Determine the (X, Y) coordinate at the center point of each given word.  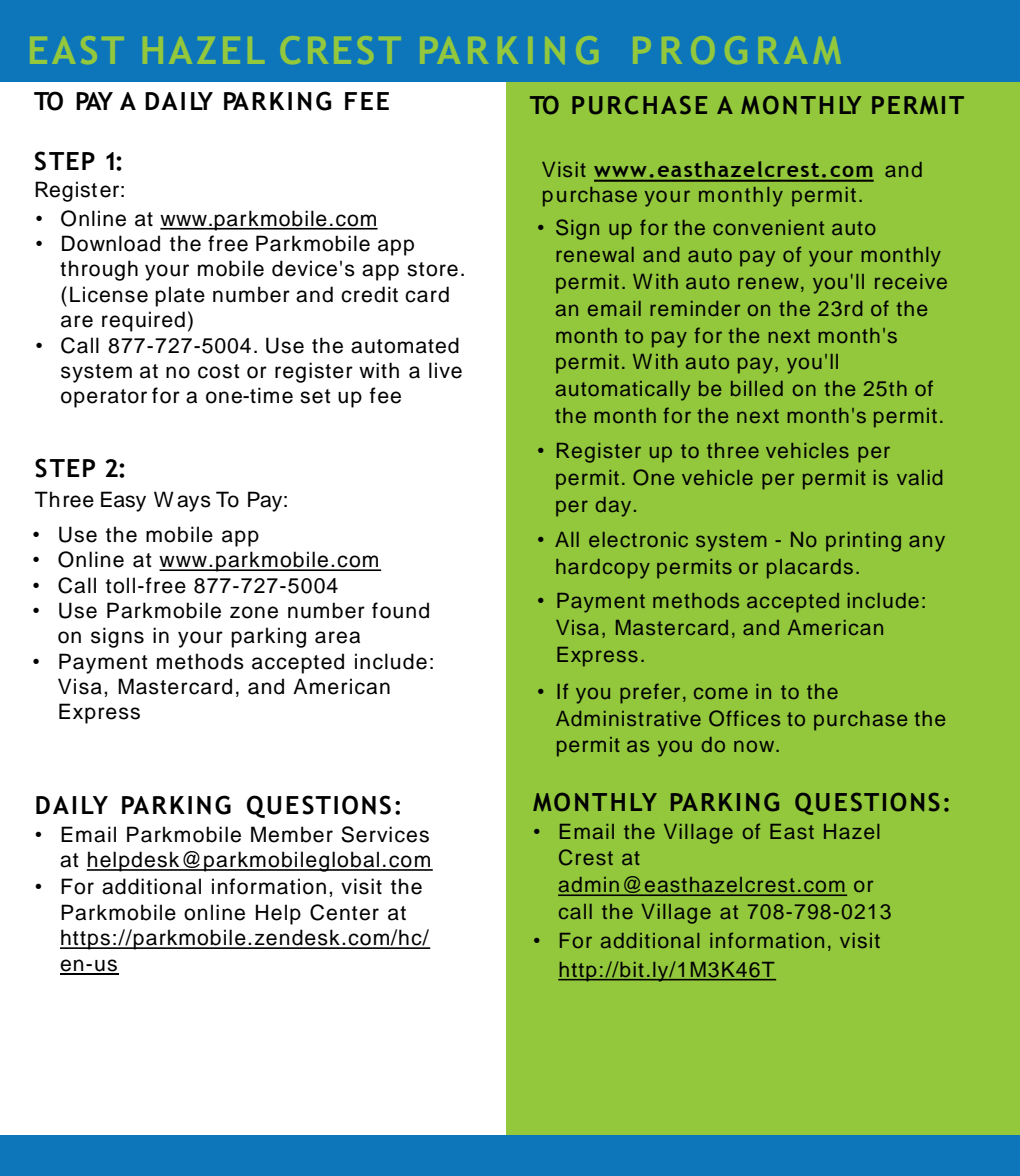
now (755, 746)
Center (344, 912)
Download (111, 243)
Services (385, 834)
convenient (768, 227)
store (432, 269)
